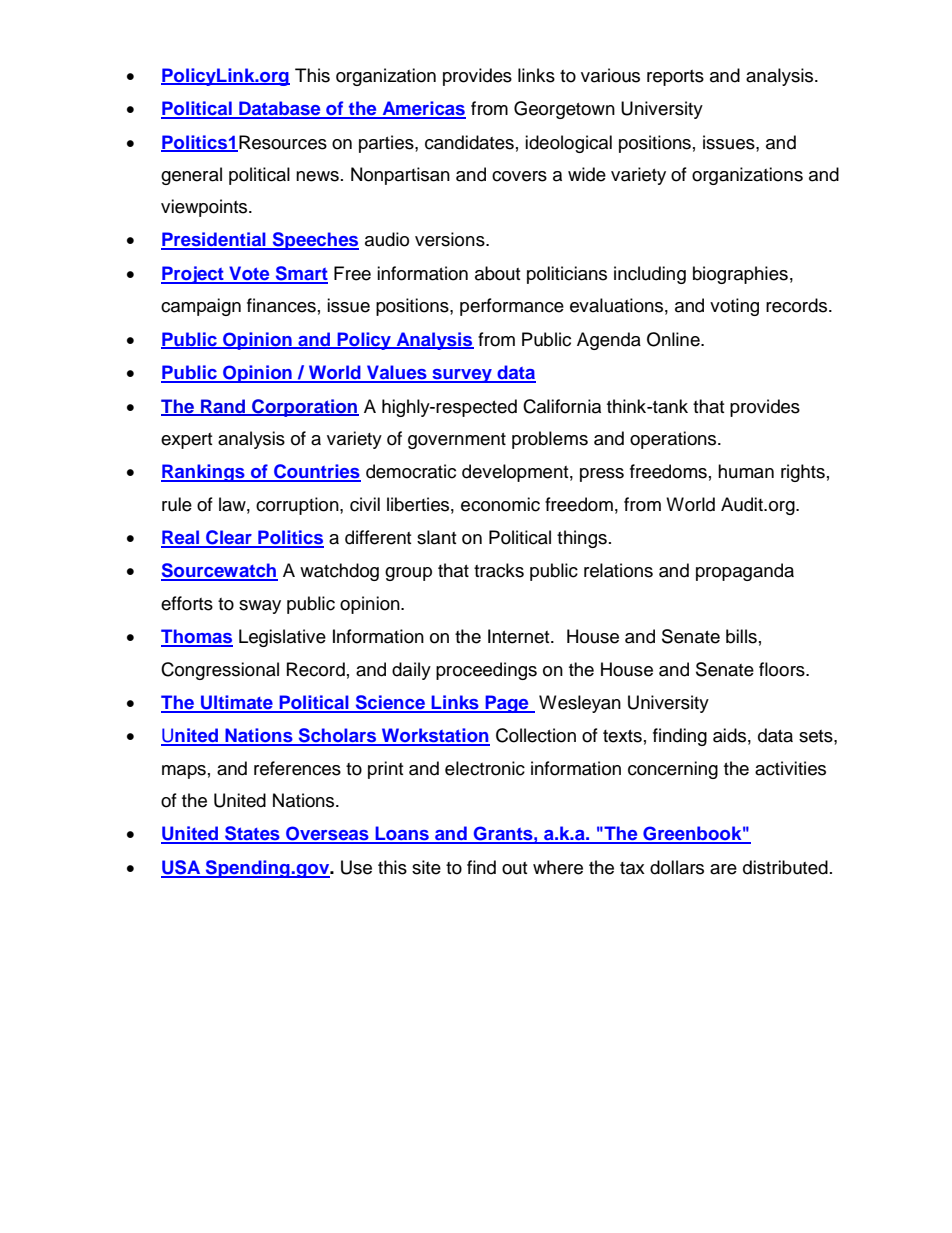 Image resolution: width=952 pixels, height=1233 pixels. I want to click on about, so click(497, 273).
